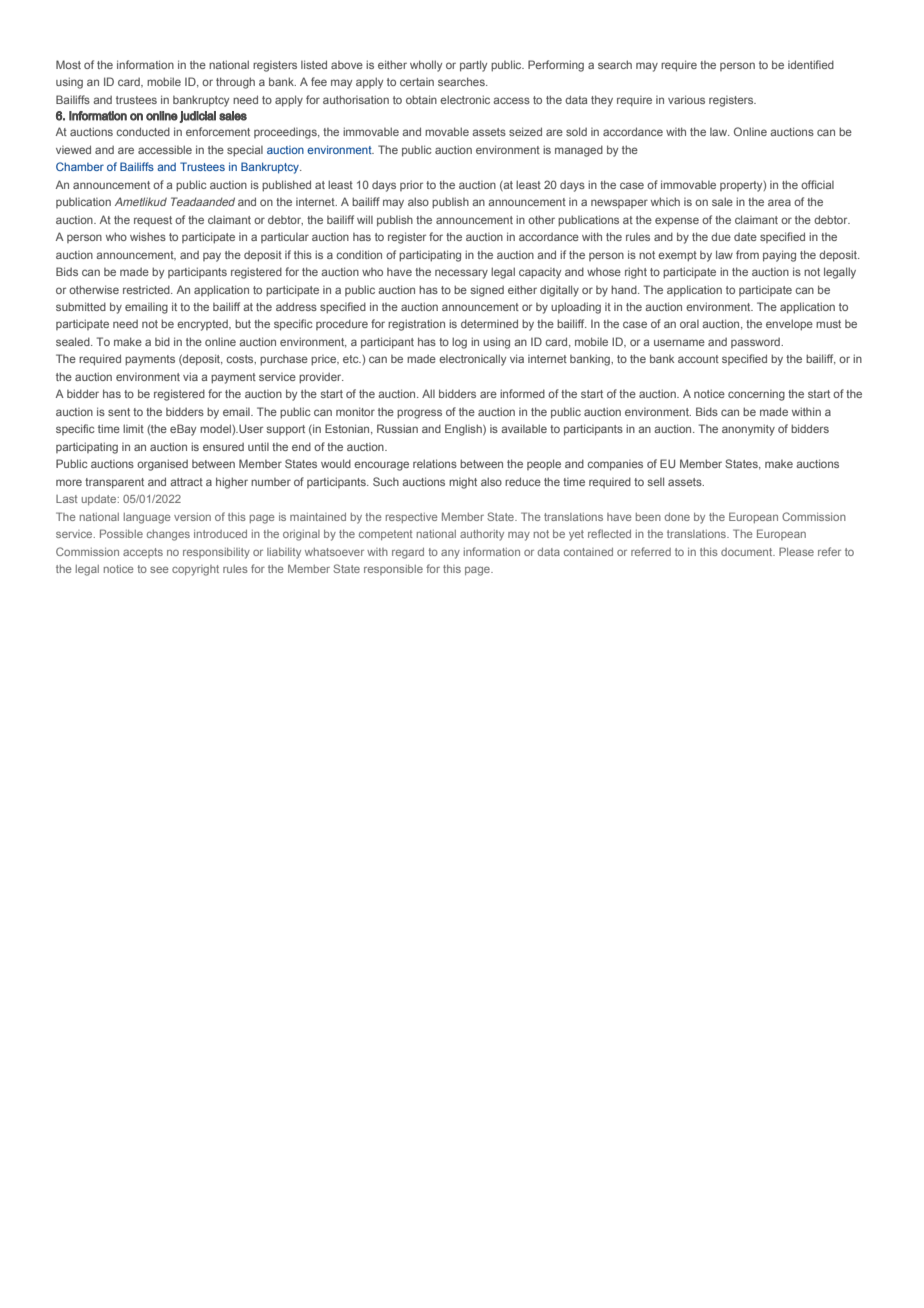 The width and height of the screenshot is (924, 1308). What do you see at coordinates (119, 412) in the screenshot?
I see `sent` at bounding box center [119, 412].
